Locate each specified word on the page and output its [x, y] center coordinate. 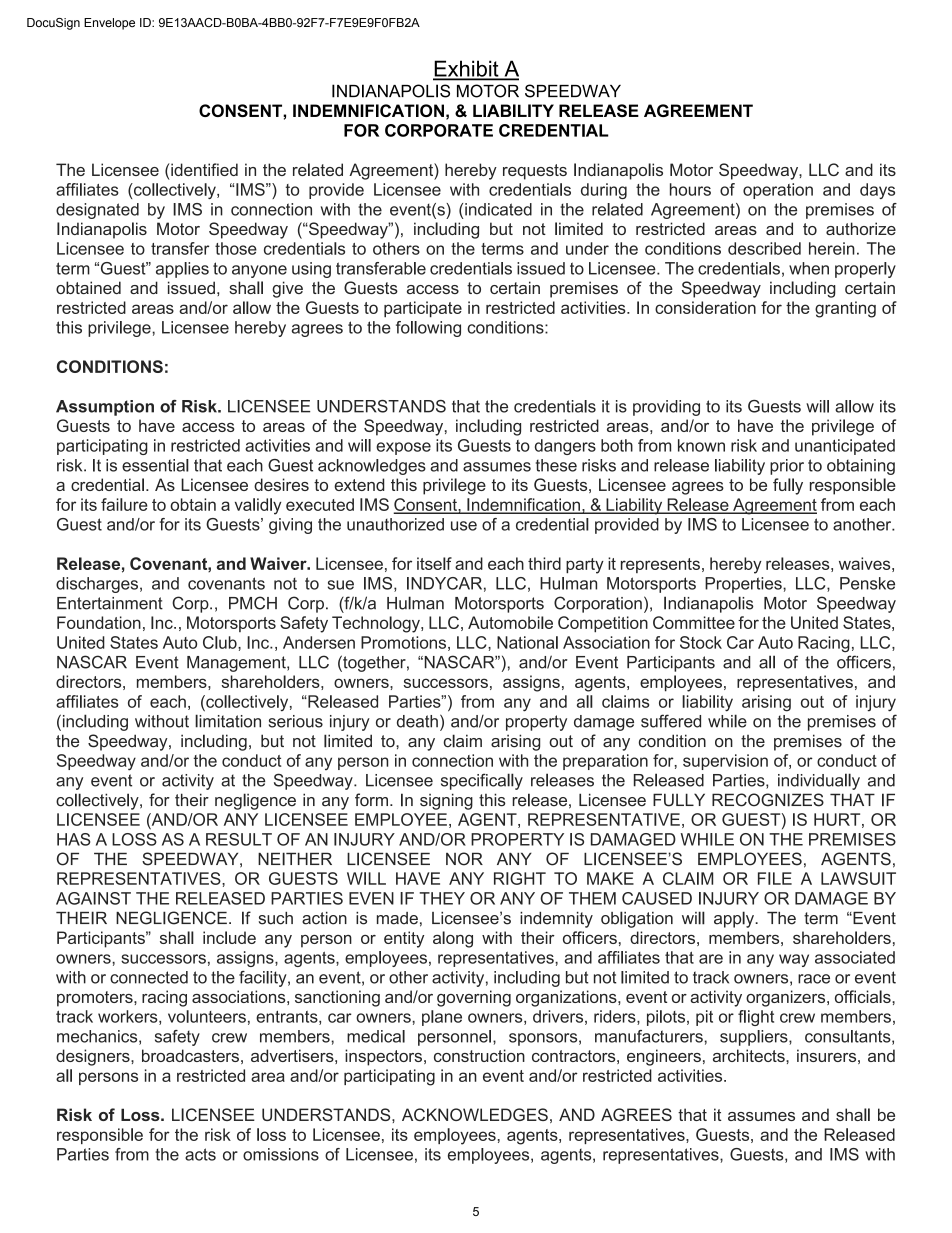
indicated [498, 209]
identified [203, 169]
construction [479, 1055]
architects [750, 1055]
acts [200, 1154]
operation [778, 191]
